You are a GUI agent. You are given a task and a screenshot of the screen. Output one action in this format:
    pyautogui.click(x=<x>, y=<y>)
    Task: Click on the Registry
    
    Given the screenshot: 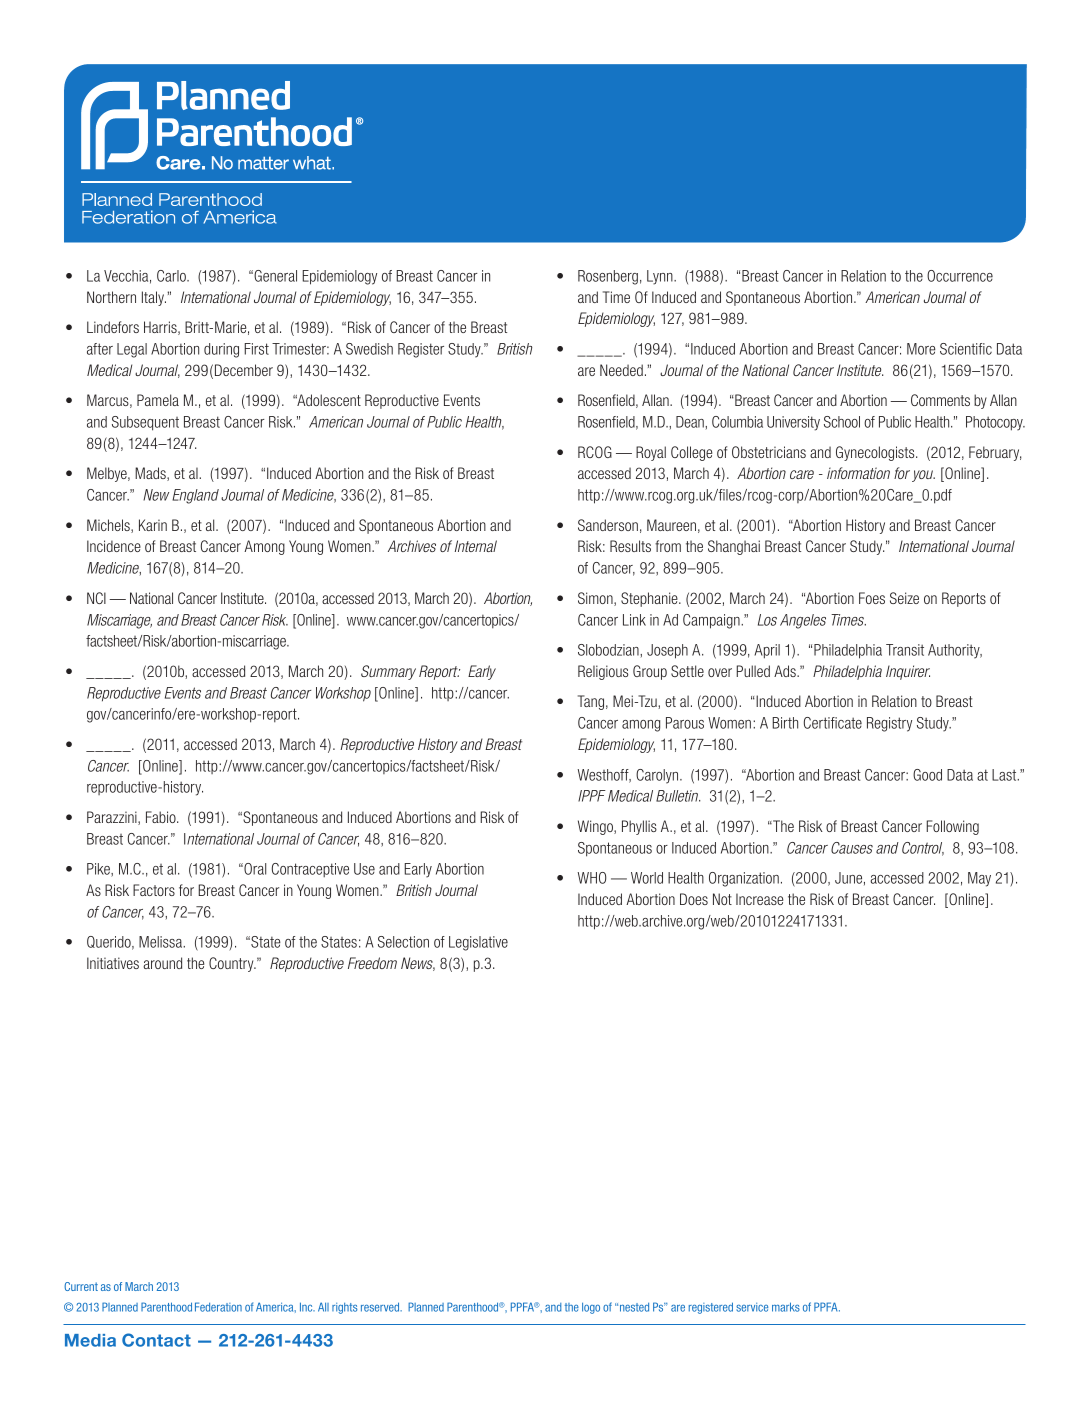 What is the action you would take?
    pyautogui.click(x=889, y=724)
